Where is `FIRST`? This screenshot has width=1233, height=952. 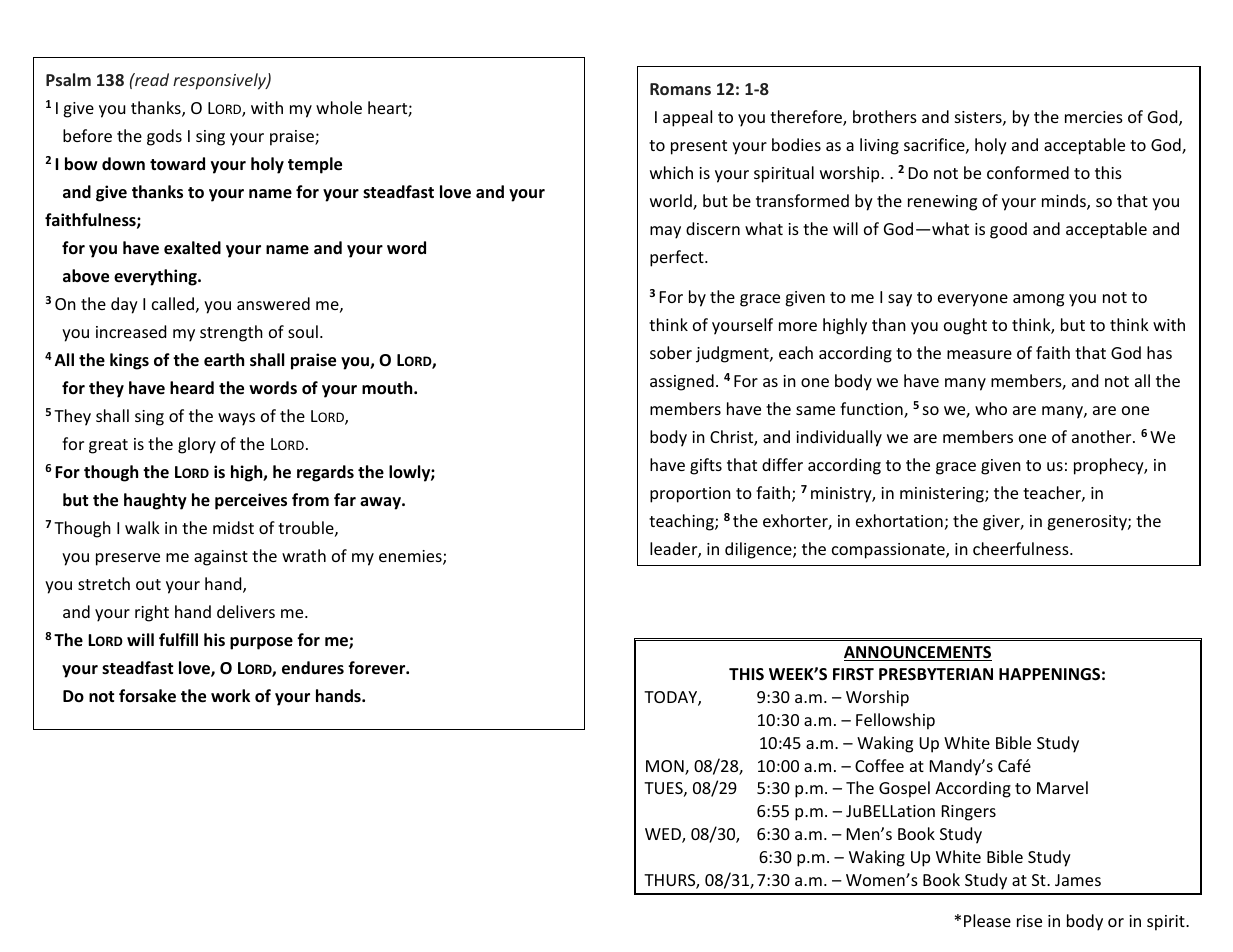
FIRST is located at coordinates (853, 674).
